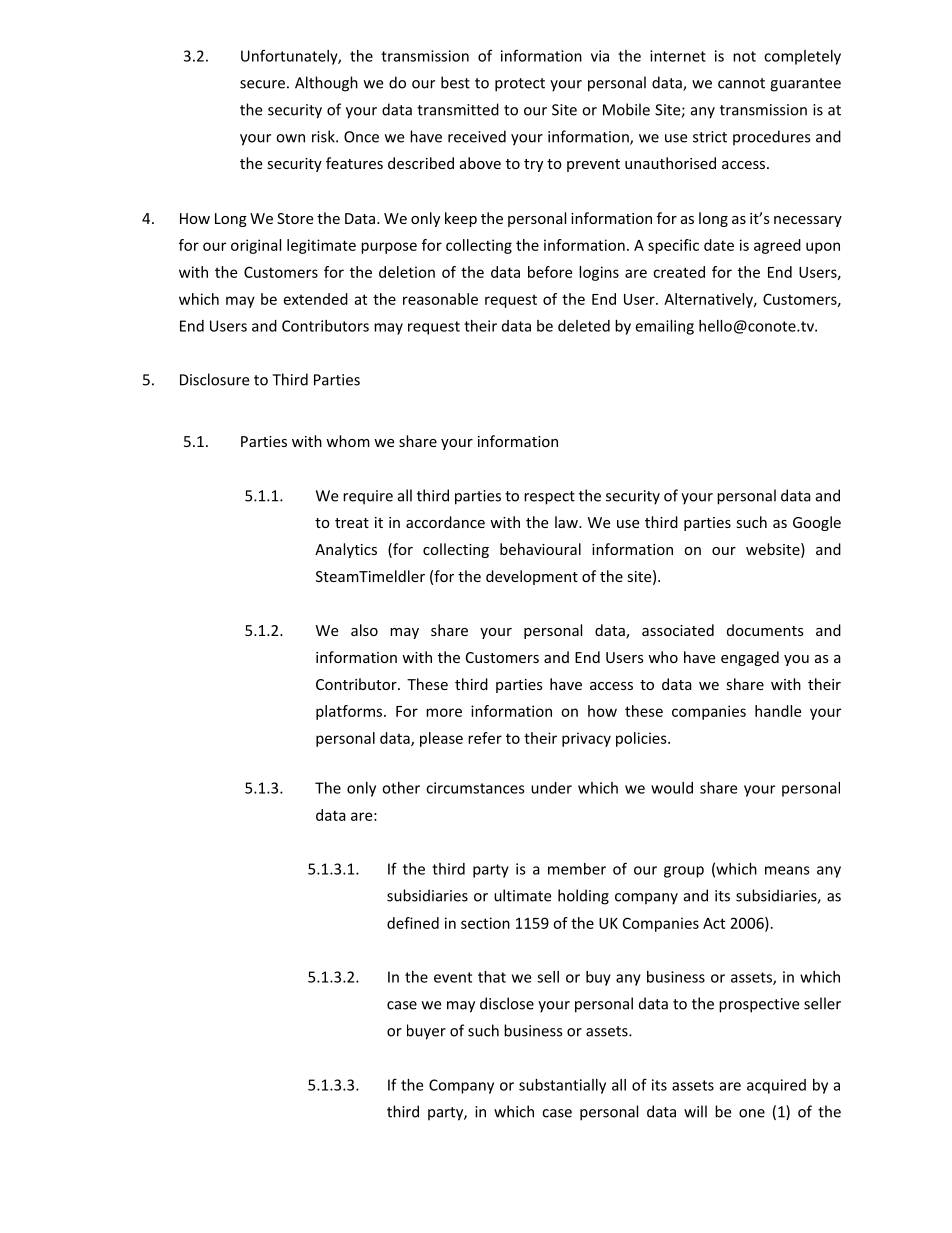 This page has width=952, height=1233. What do you see at coordinates (262, 84) in the page?
I see `secure` at bounding box center [262, 84].
